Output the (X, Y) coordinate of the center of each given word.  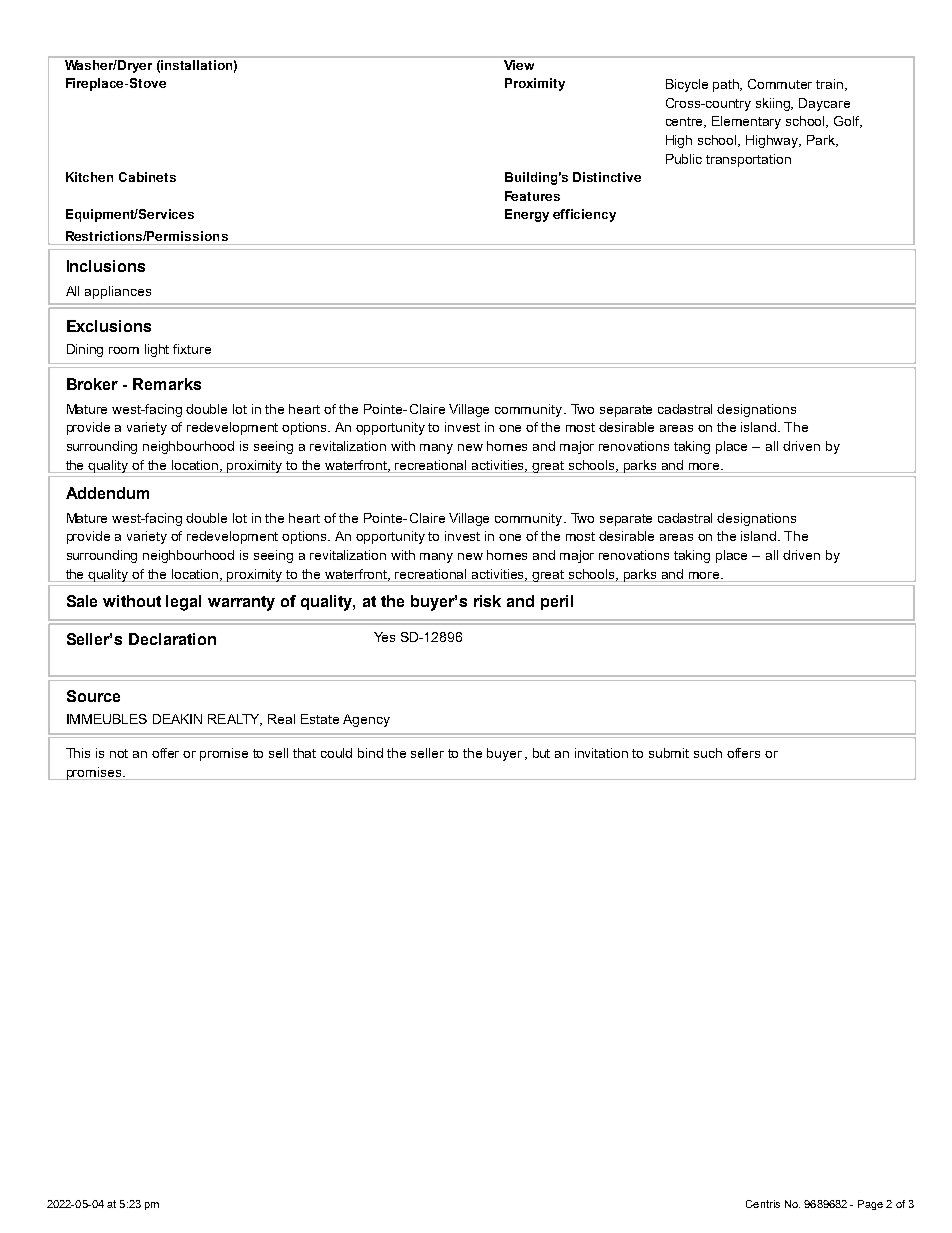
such (708, 753)
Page (870, 1205)
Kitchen (89, 177)
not (119, 753)
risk (487, 601)
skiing (774, 104)
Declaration (172, 639)
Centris (763, 1204)
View (519, 65)
